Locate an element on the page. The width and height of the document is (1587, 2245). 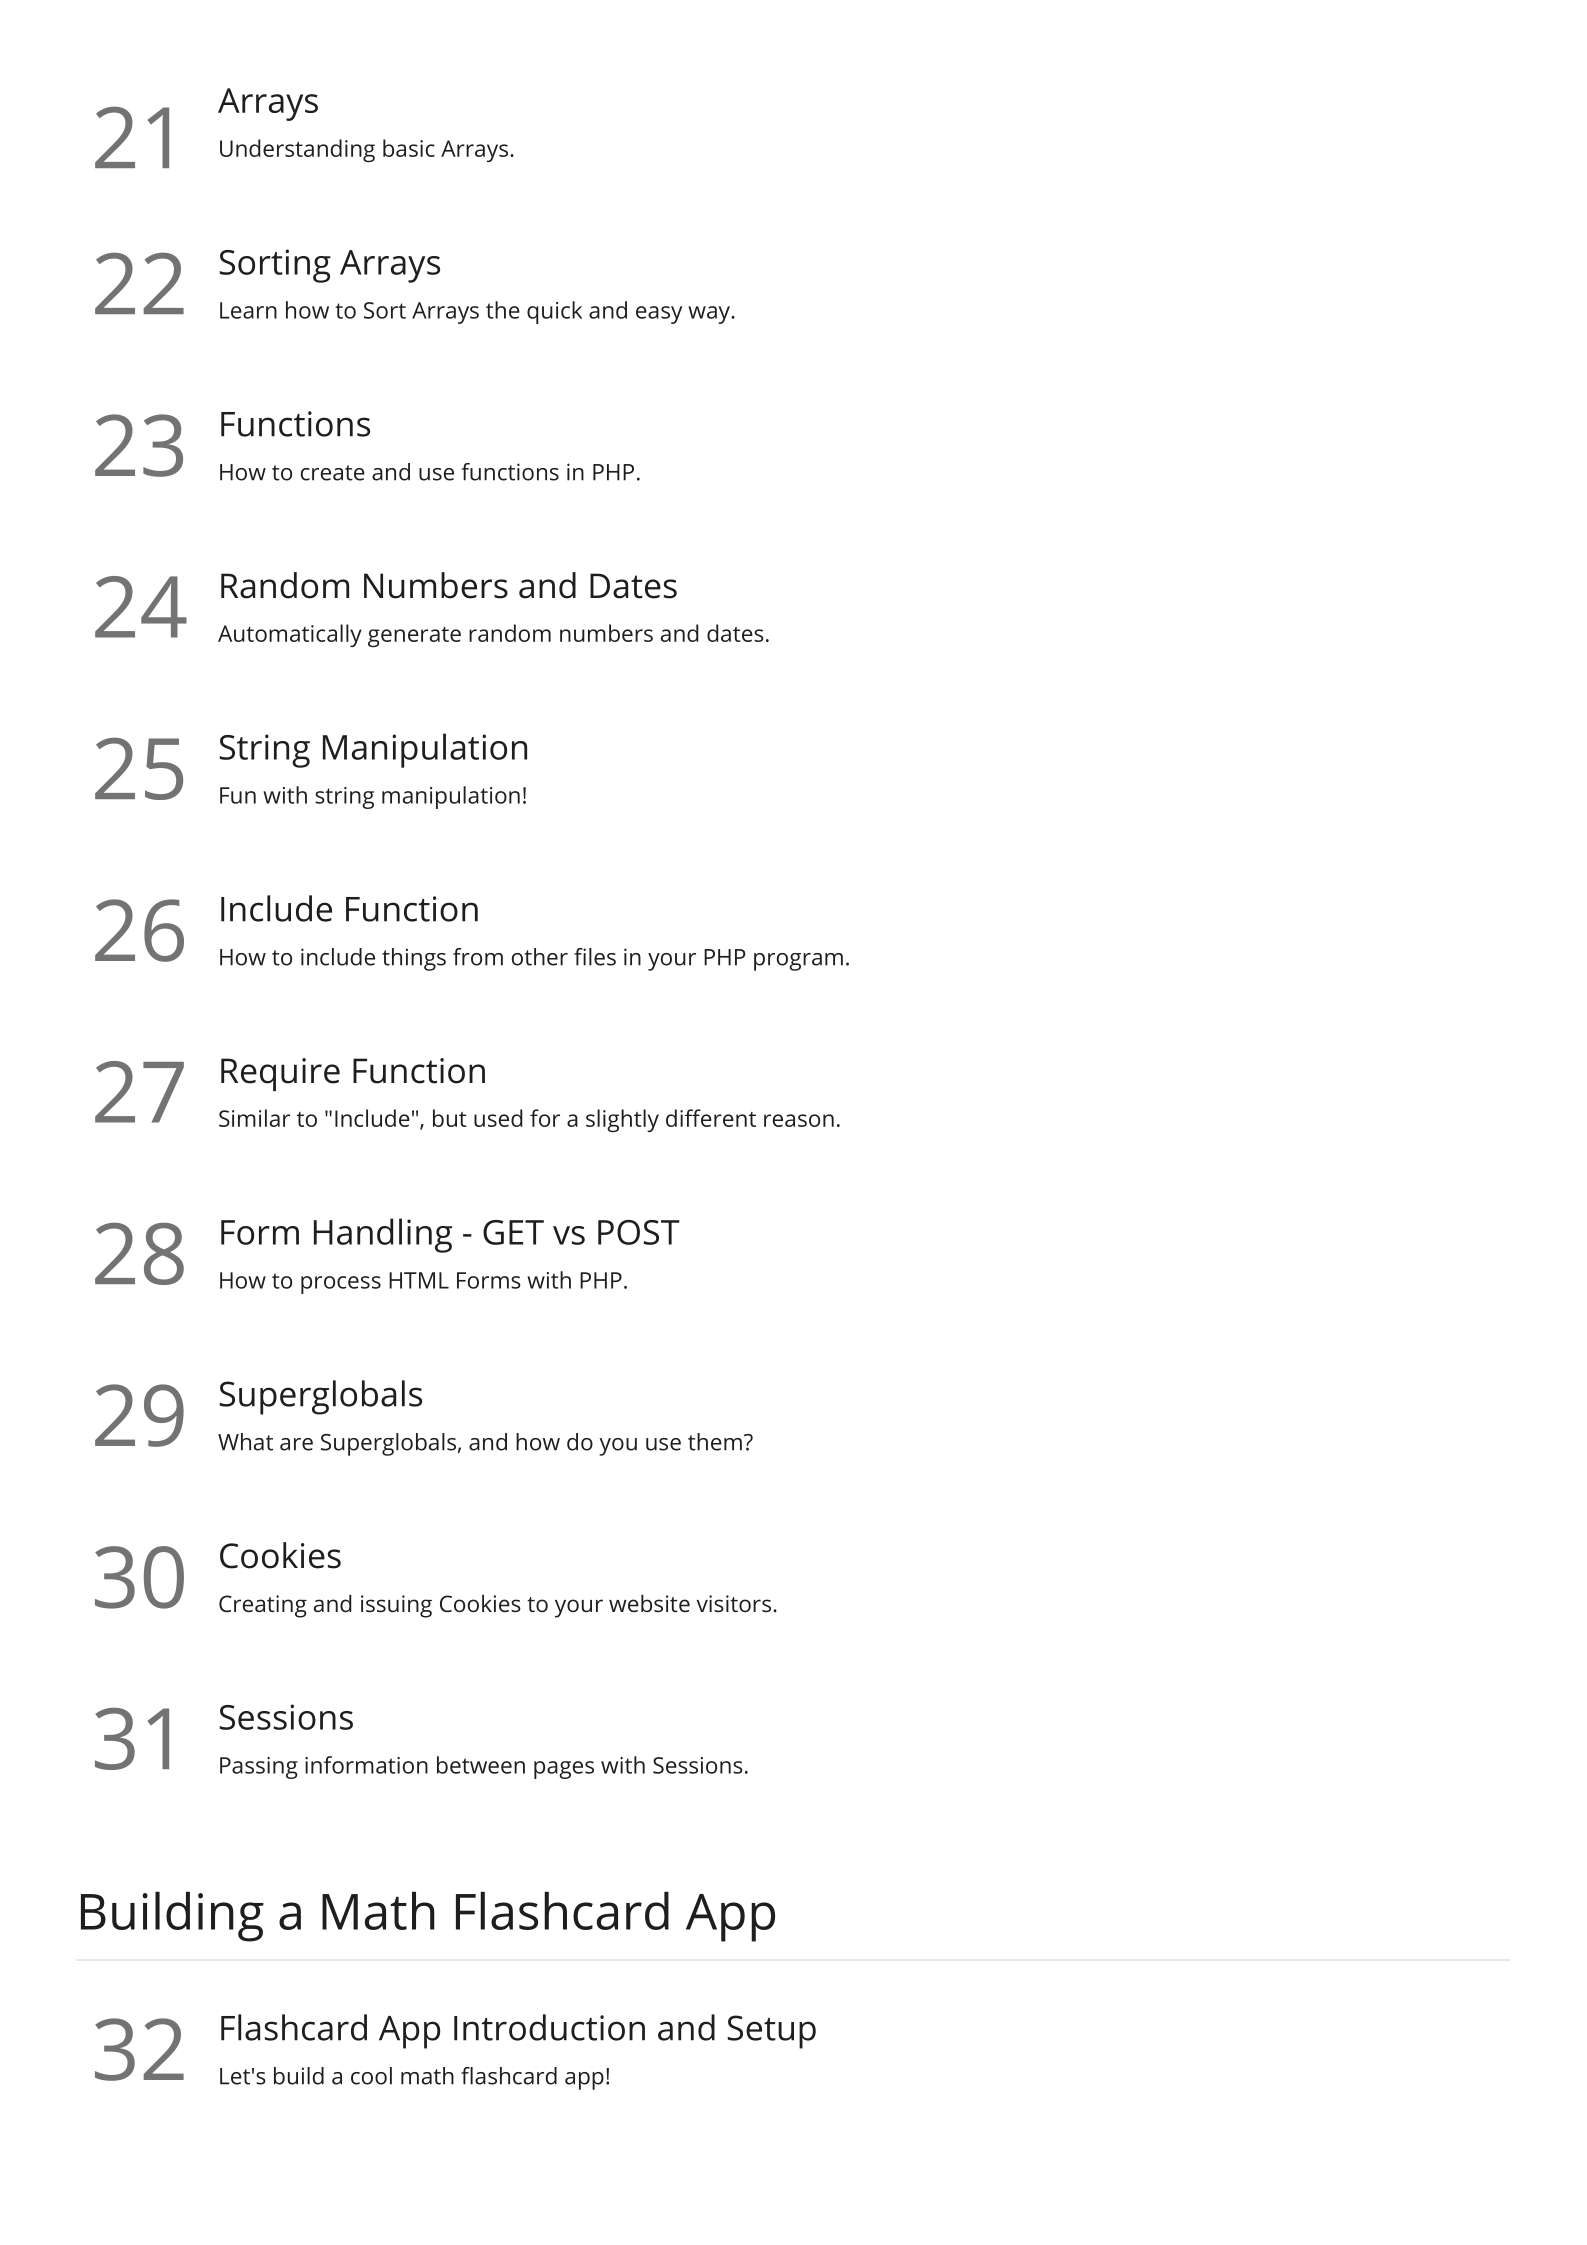
way is located at coordinates (710, 315).
